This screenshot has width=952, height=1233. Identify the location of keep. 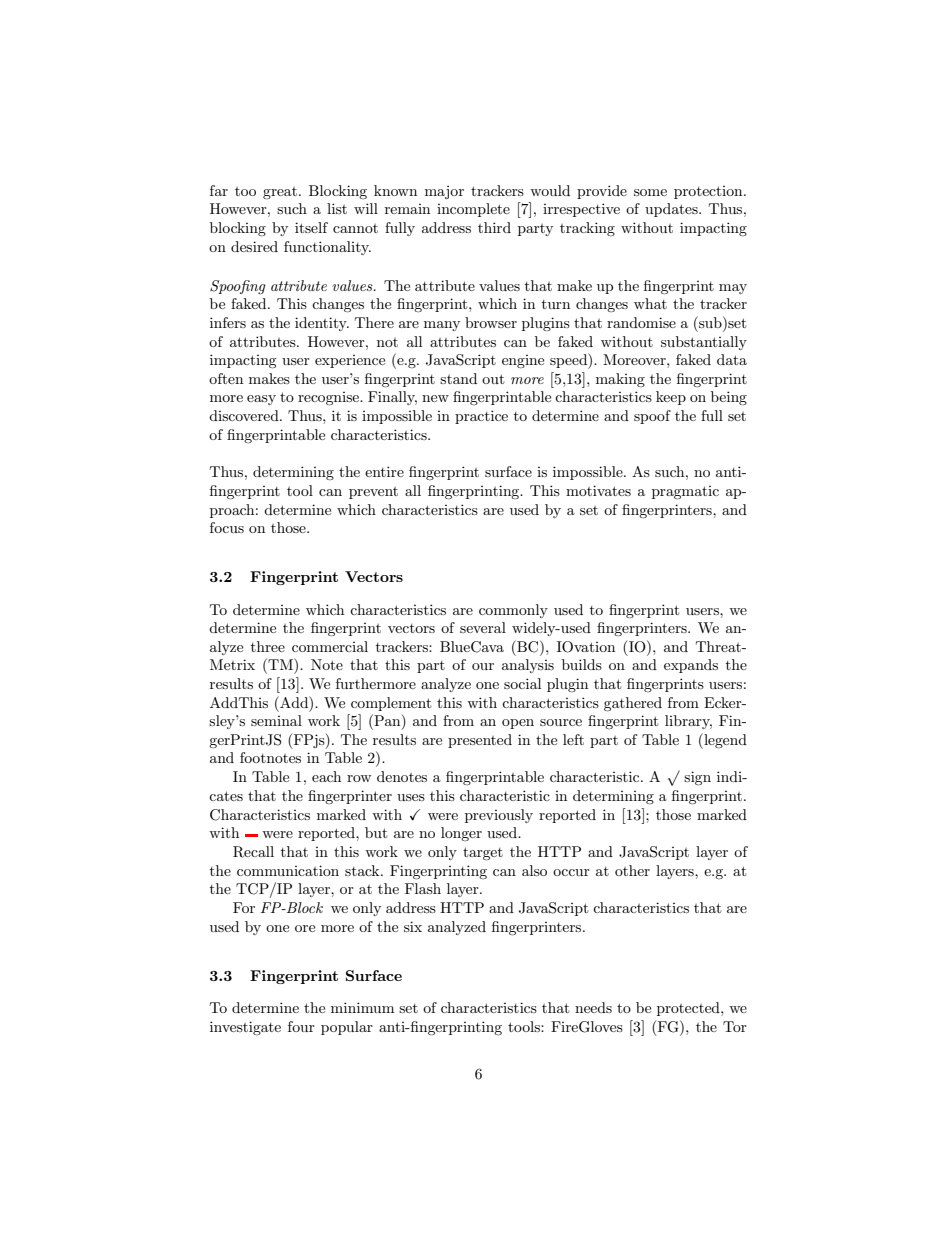
(671, 398).
